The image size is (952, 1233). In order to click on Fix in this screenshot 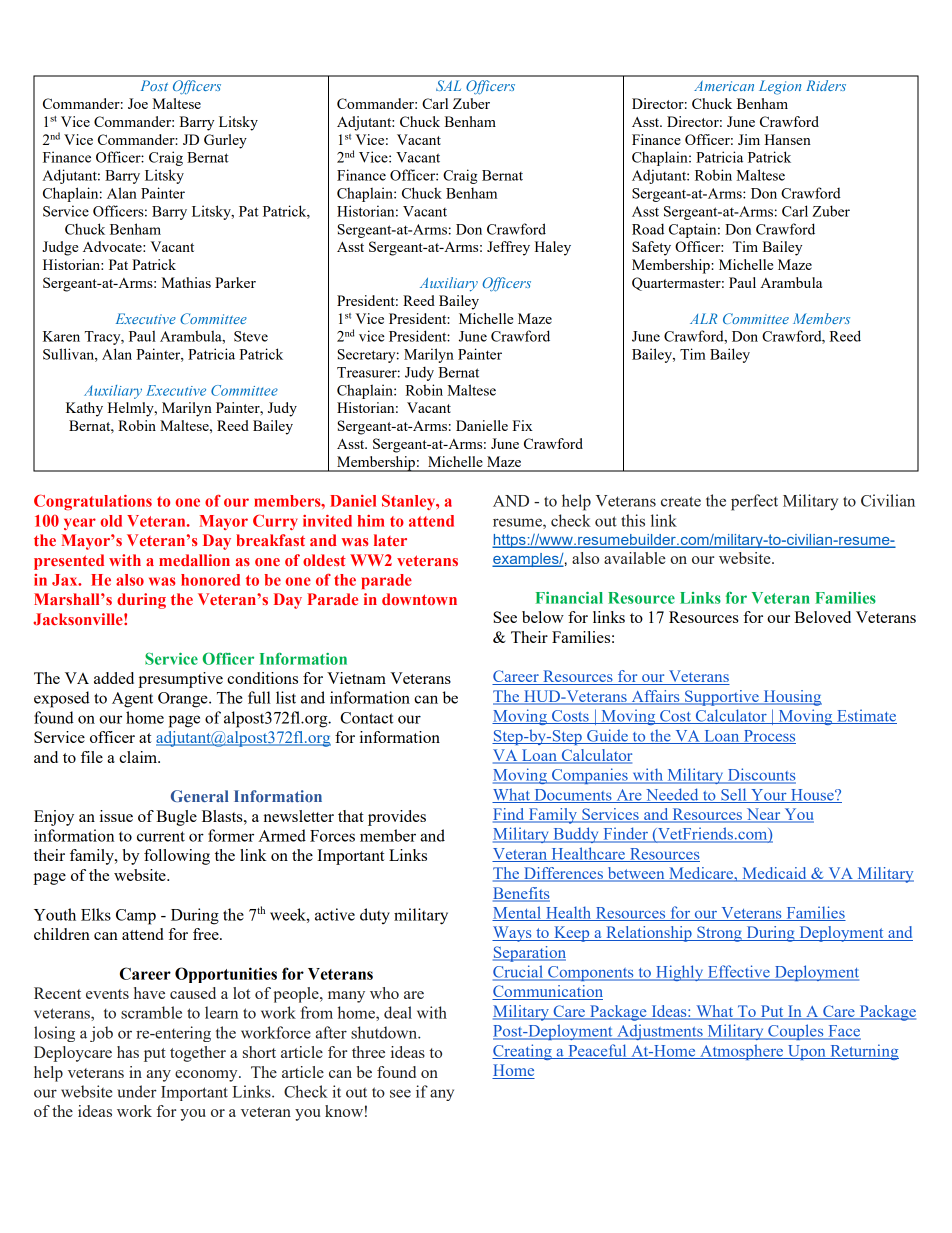, I will do `click(522, 425)`.
